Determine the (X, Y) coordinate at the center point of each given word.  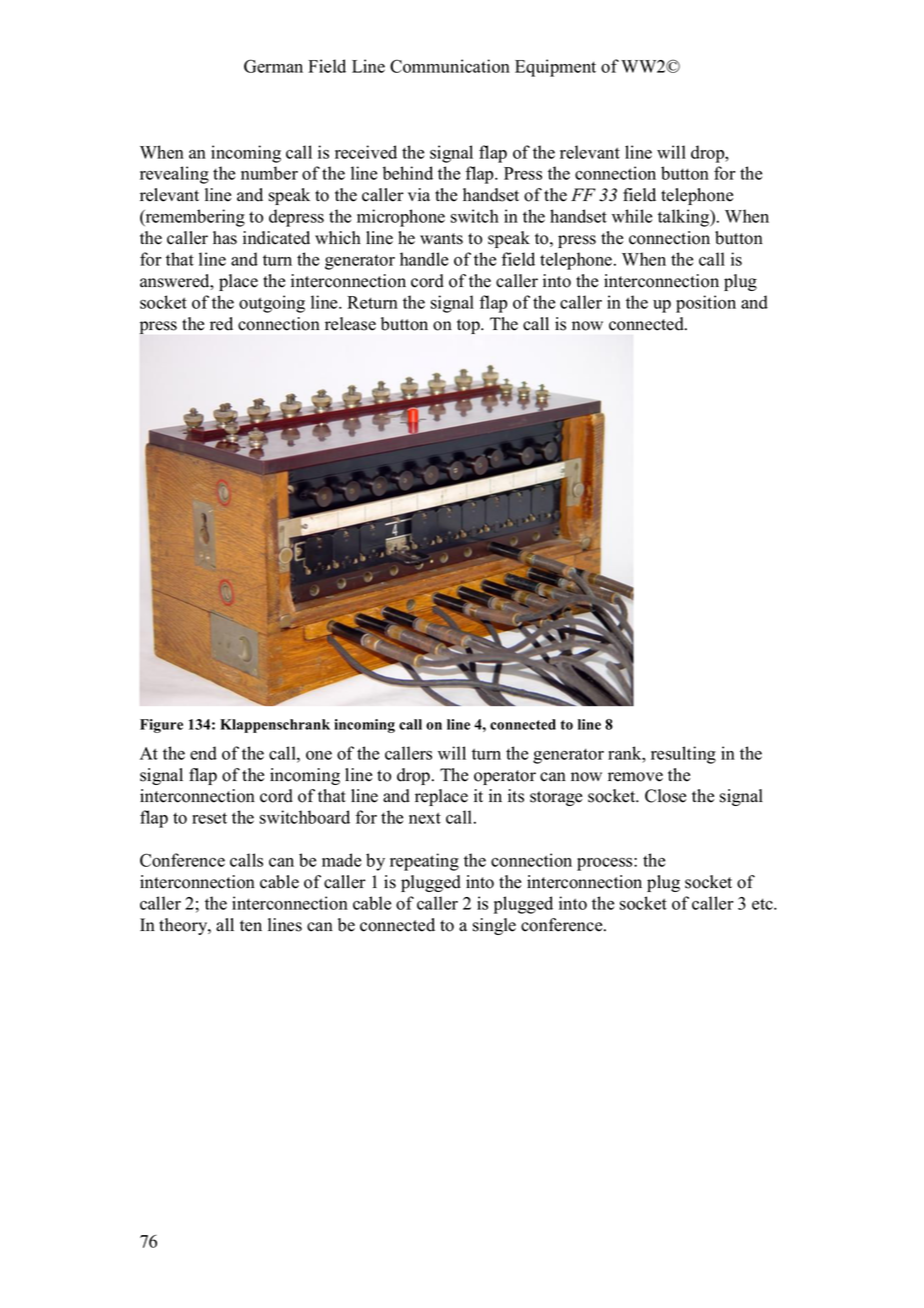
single (494, 926)
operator (505, 777)
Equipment (555, 68)
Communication (450, 66)
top (469, 326)
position (706, 304)
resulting (683, 755)
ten (251, 926)
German (273, 66)
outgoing (272, 304)
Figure (161, 726)
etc (763, 904)
